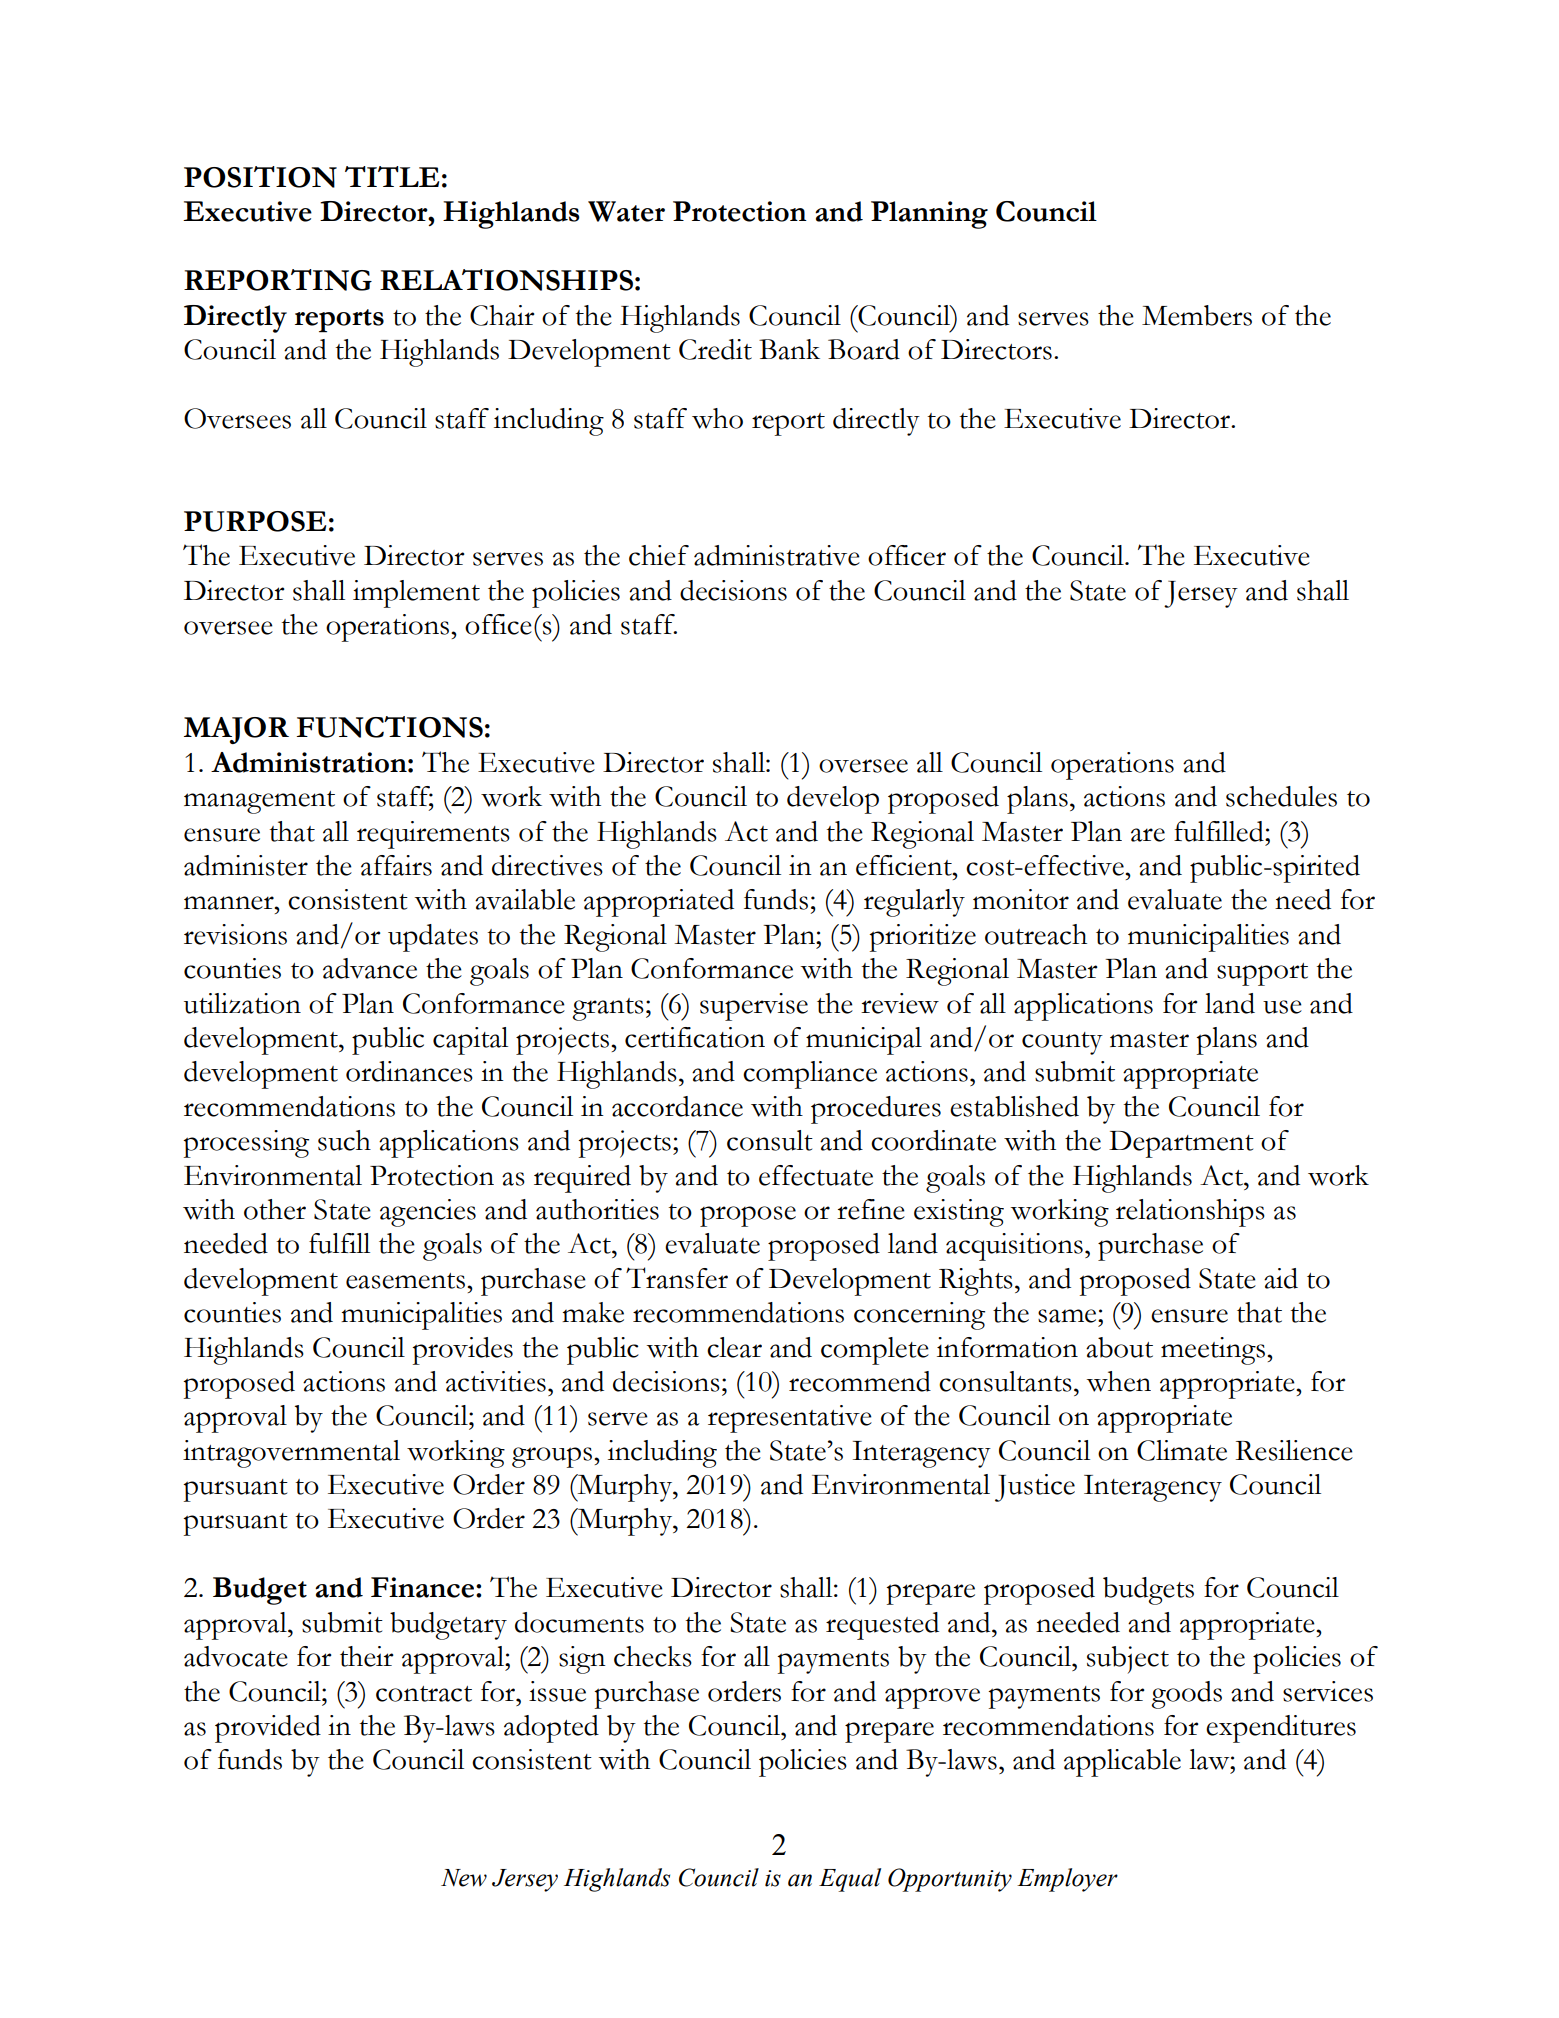 The width and height of the screenshot is (1559, 2018). I want to click on Members, so click(1197, 315).
